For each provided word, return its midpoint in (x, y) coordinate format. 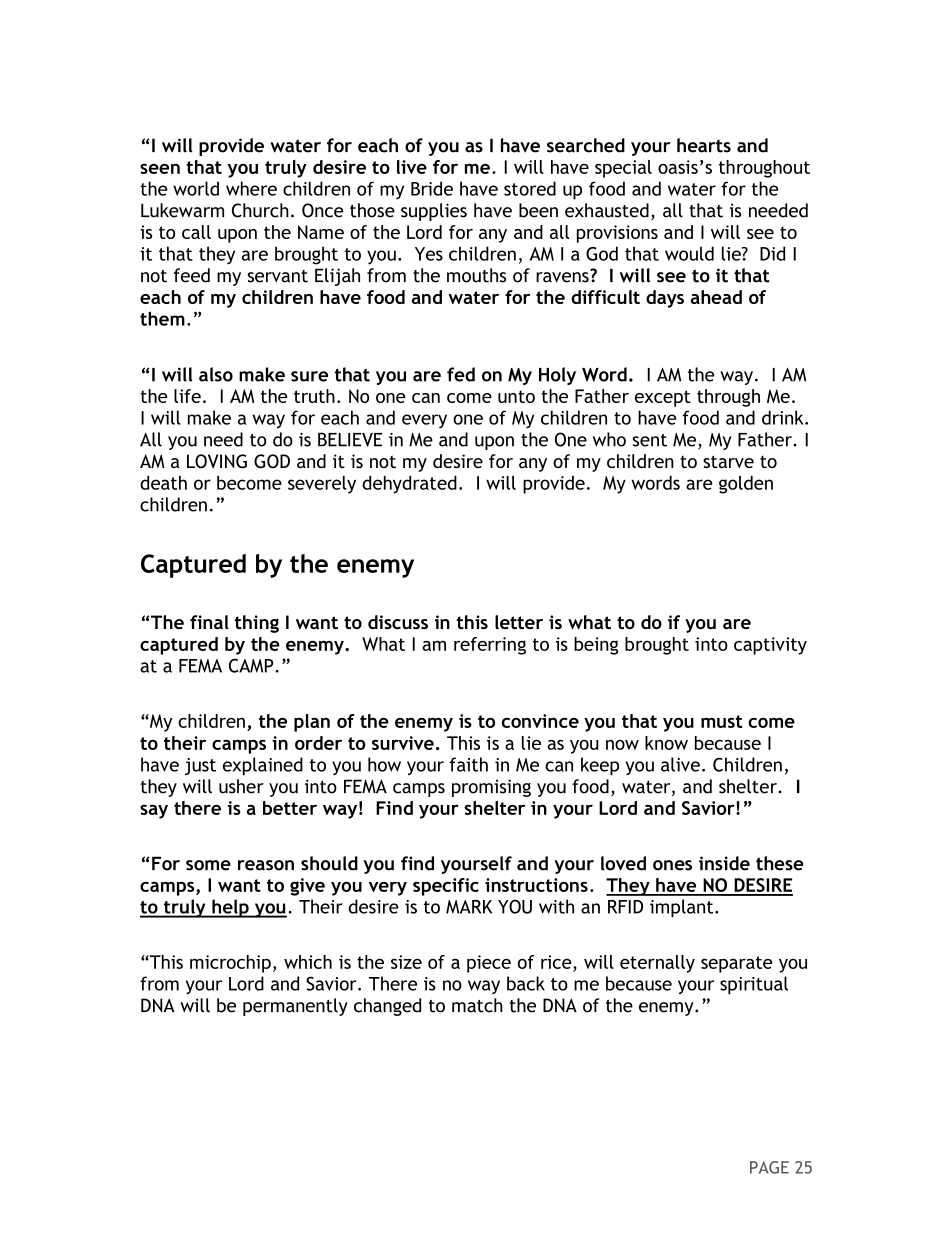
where (251, 188)
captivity (770, 646)
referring (490, 646)
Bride (432, 188)
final (209, 622)
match (477, 1005)
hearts (704, 145)
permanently (295, 1007)
